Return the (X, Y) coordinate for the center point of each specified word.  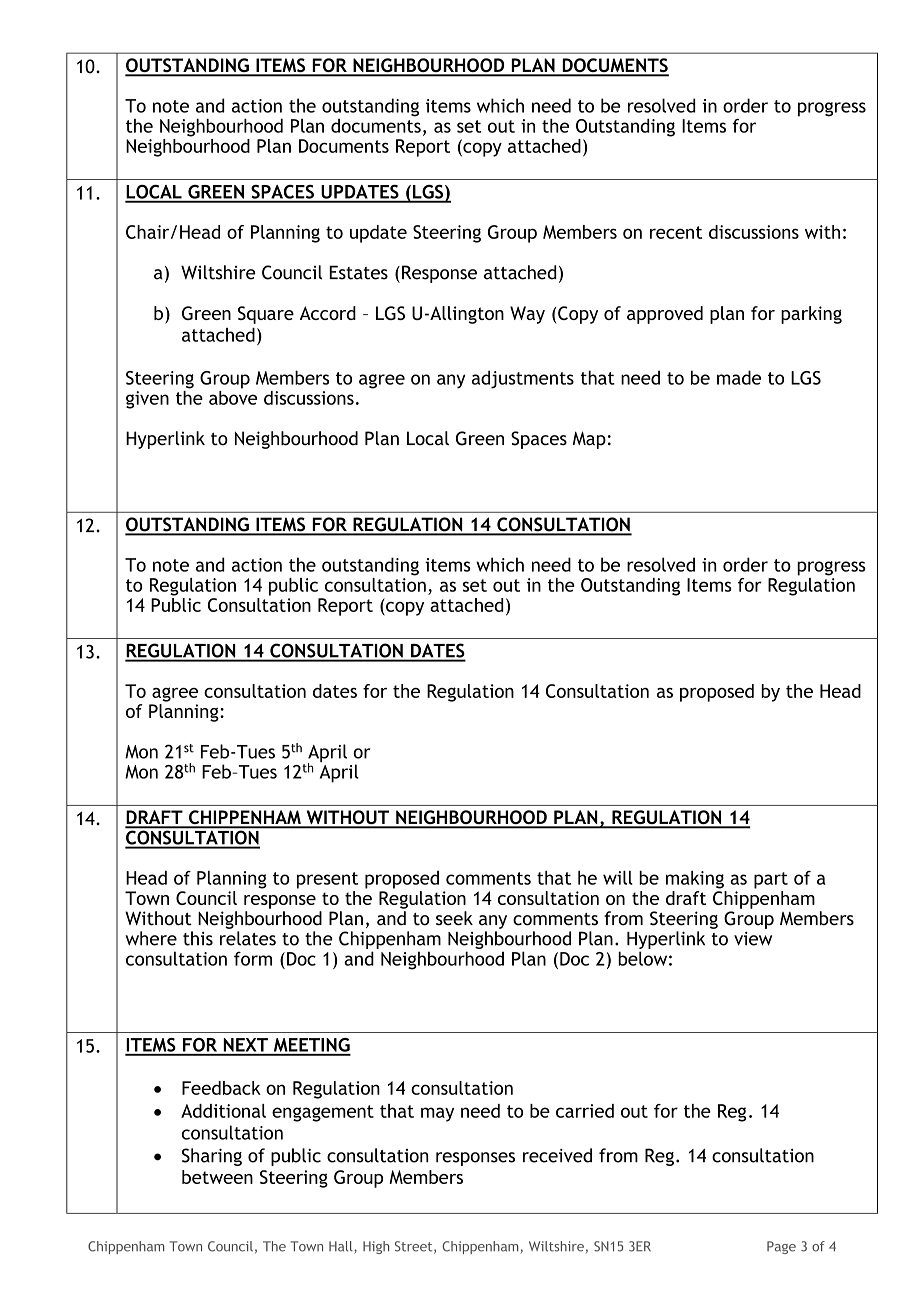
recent (676, 232)
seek (454, 918)
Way (527, 315)
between (217, 1177)
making (695, 880)
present (327, 880)
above (233, 396)
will (618, 878)
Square (266, 315)
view (753, 939)
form (253, 958)
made (739, 377)
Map (589, 440)
